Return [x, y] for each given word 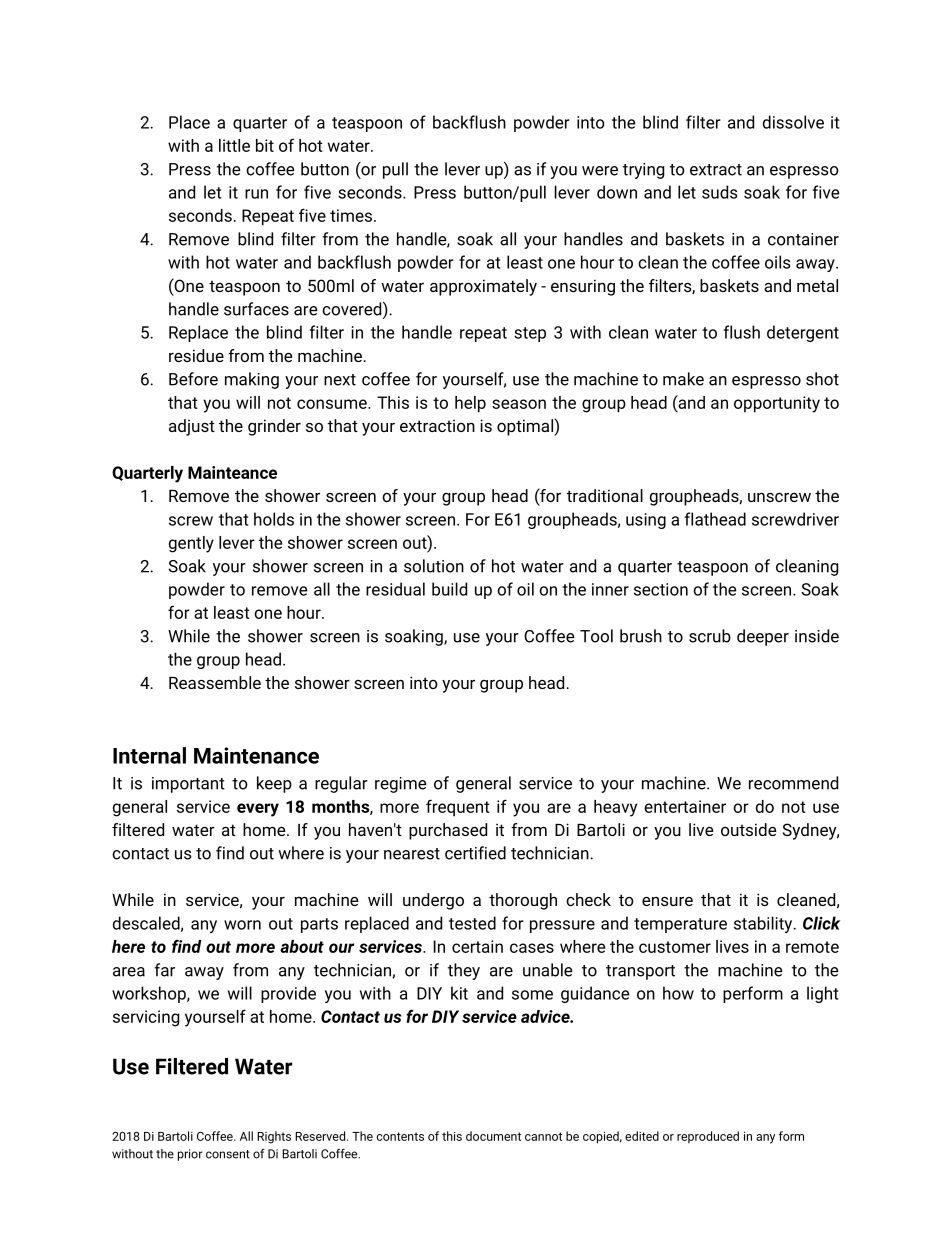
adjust [192, 427]
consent [228, 1154]
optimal [526, 427]
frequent [458, 808]
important [188, 785]
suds [719, 192]
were [600, 171]
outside [748, 829]
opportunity [777, 404]
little [234, 145]
